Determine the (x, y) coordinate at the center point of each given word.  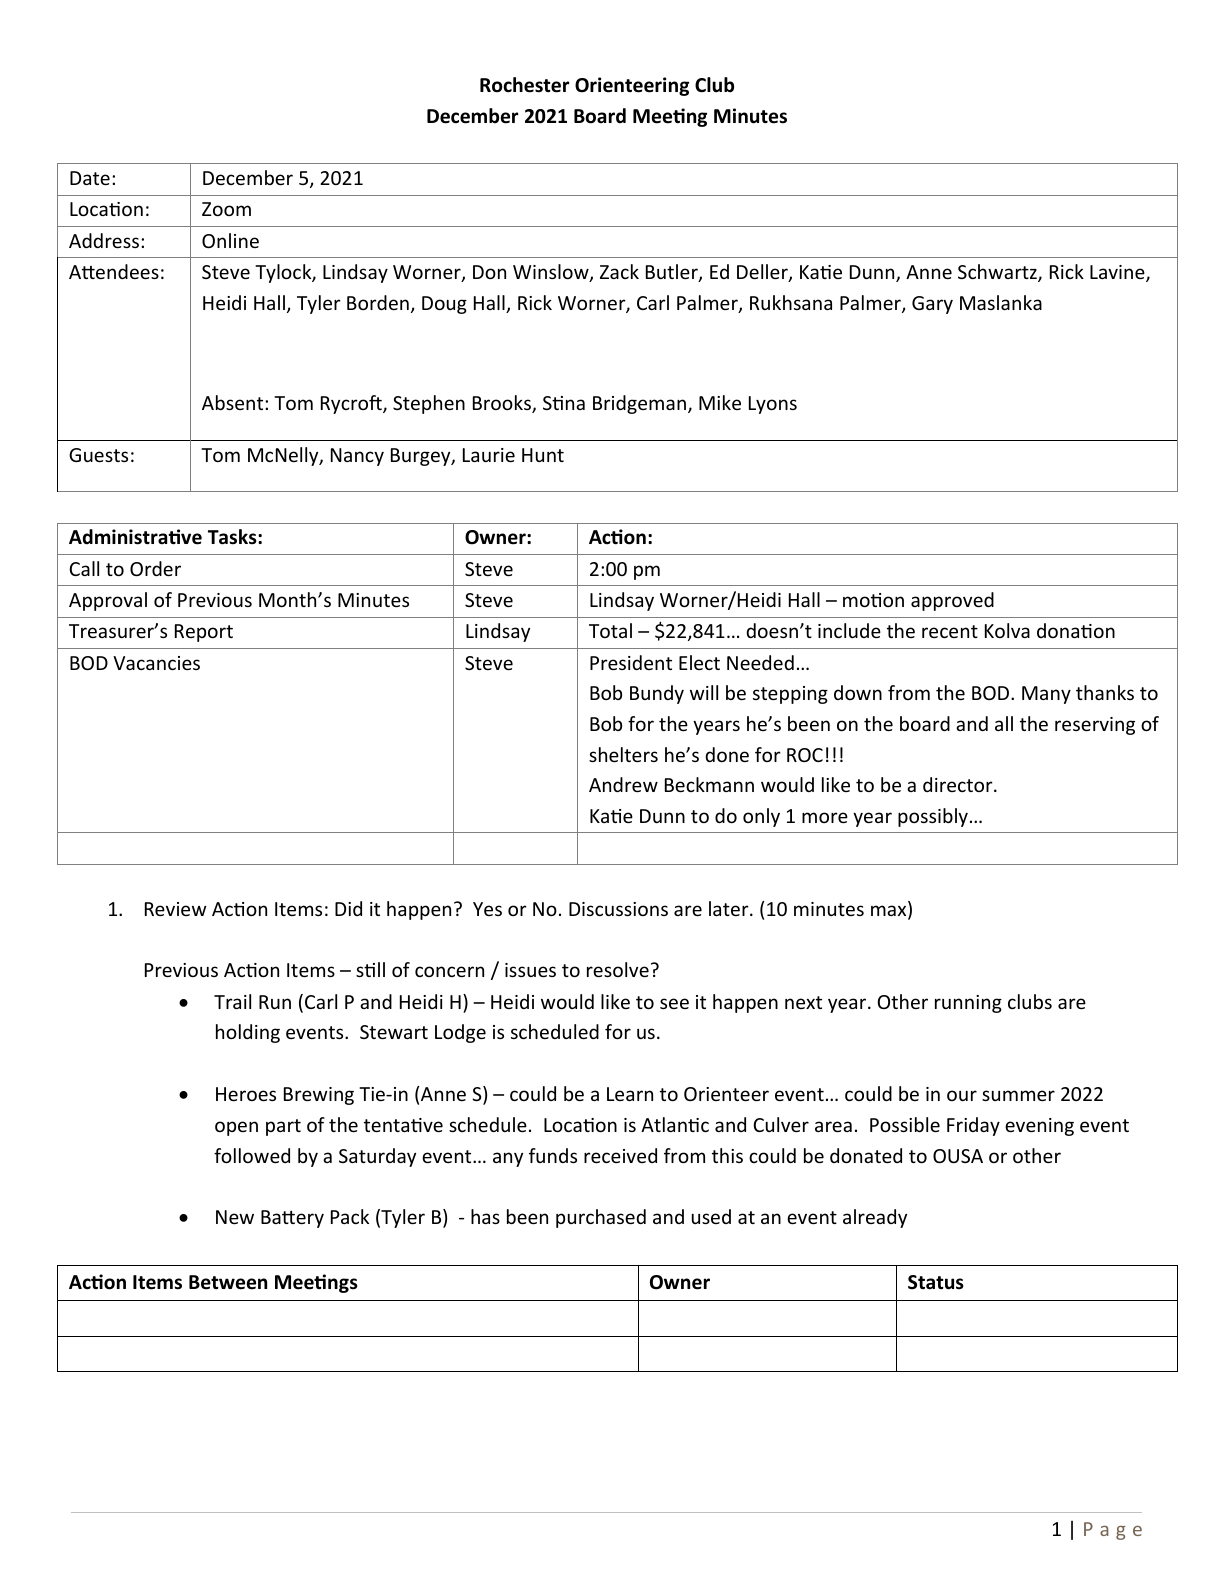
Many (1046, 695)
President (631, 662)
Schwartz (998, 273)
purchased (601, 1218)
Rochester (524, 85)
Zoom (226, 209)
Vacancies (156, 663)
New (235, 1217)
